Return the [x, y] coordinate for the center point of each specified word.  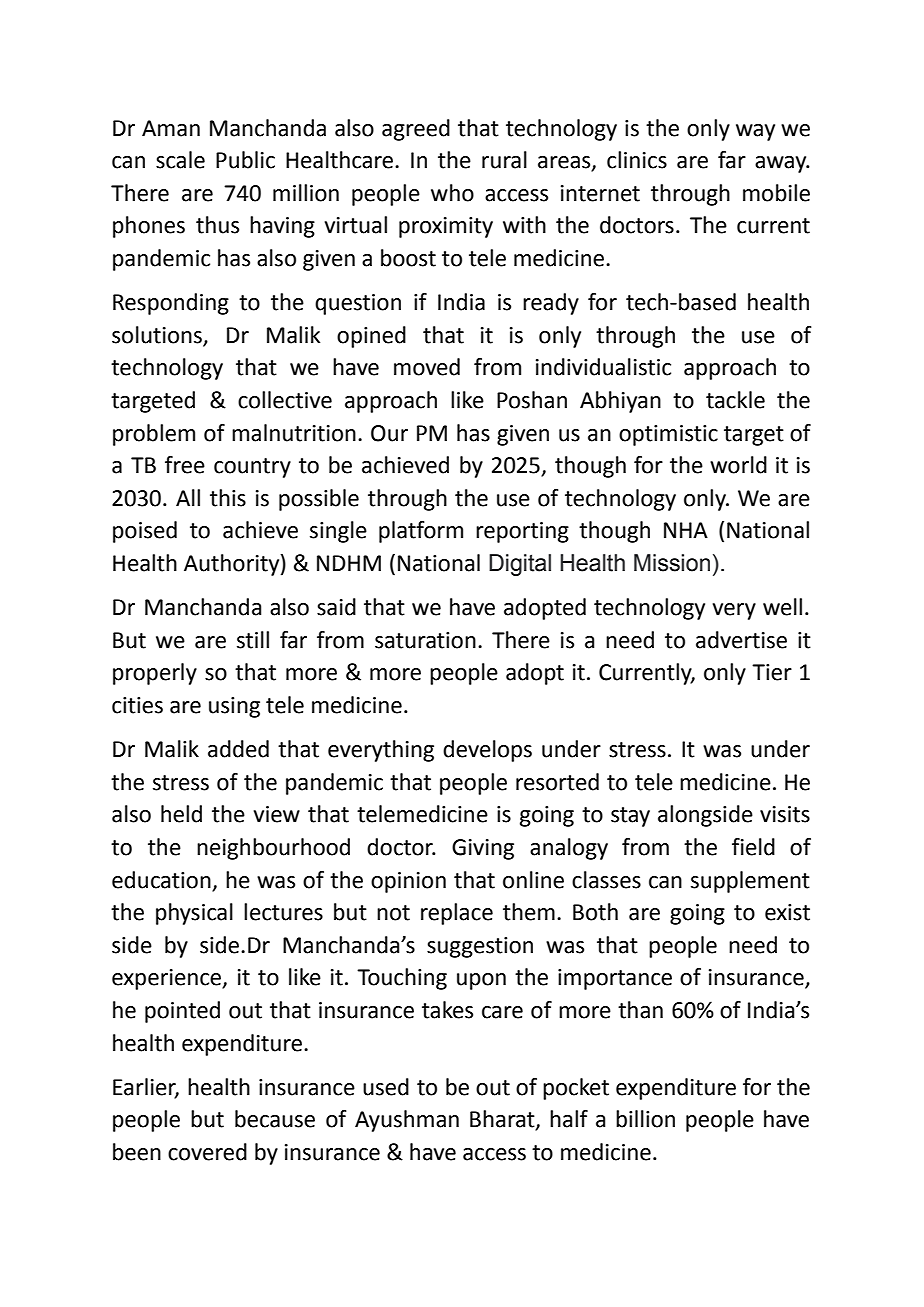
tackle [735, 400]
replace [457, 914]
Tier [772, 672]
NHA [686, 530]
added [238, 749]
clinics [637, 160]
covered [207, 1152]
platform [421, 532]
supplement [750, 882]
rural [504, 160]
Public [245, 160]
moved [427, 367]
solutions [157, 335]
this [228, 498]
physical [194, 914]
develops [487, 751]
